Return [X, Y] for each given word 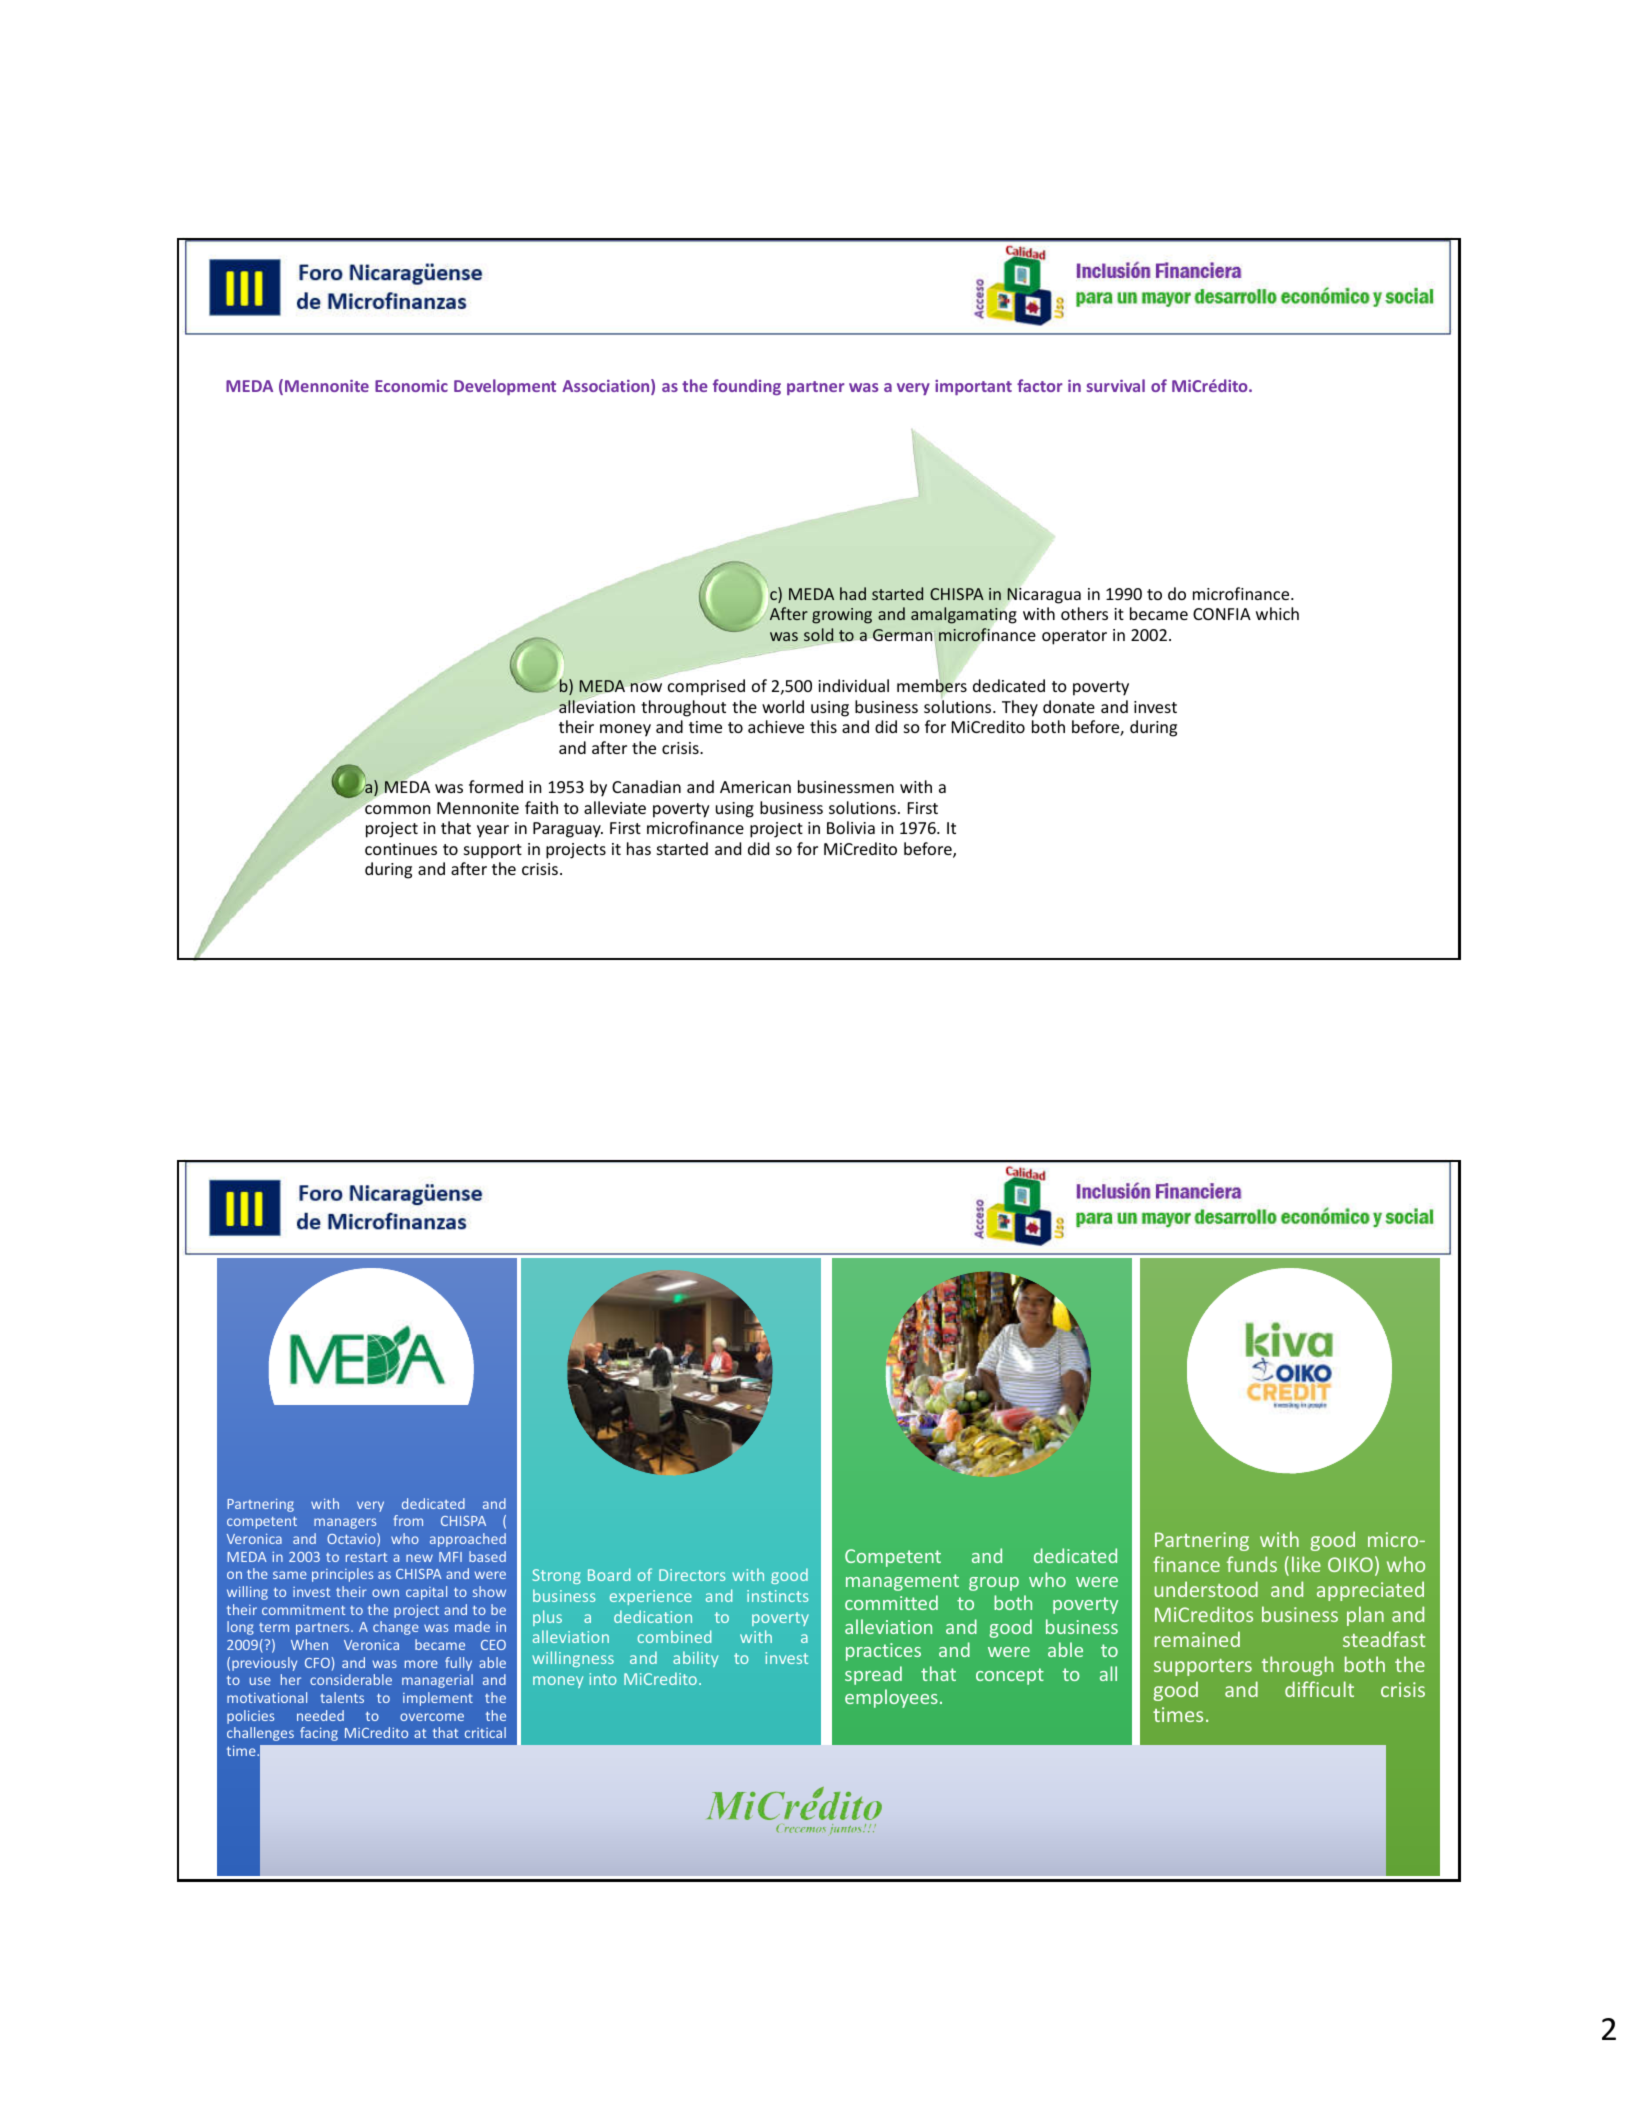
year [493, 831]
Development [505, 387]
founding [747, 387]
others [1084, 613]
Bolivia [851, 827]
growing [842, 616]
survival [1115, 385]
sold [818, 634]
